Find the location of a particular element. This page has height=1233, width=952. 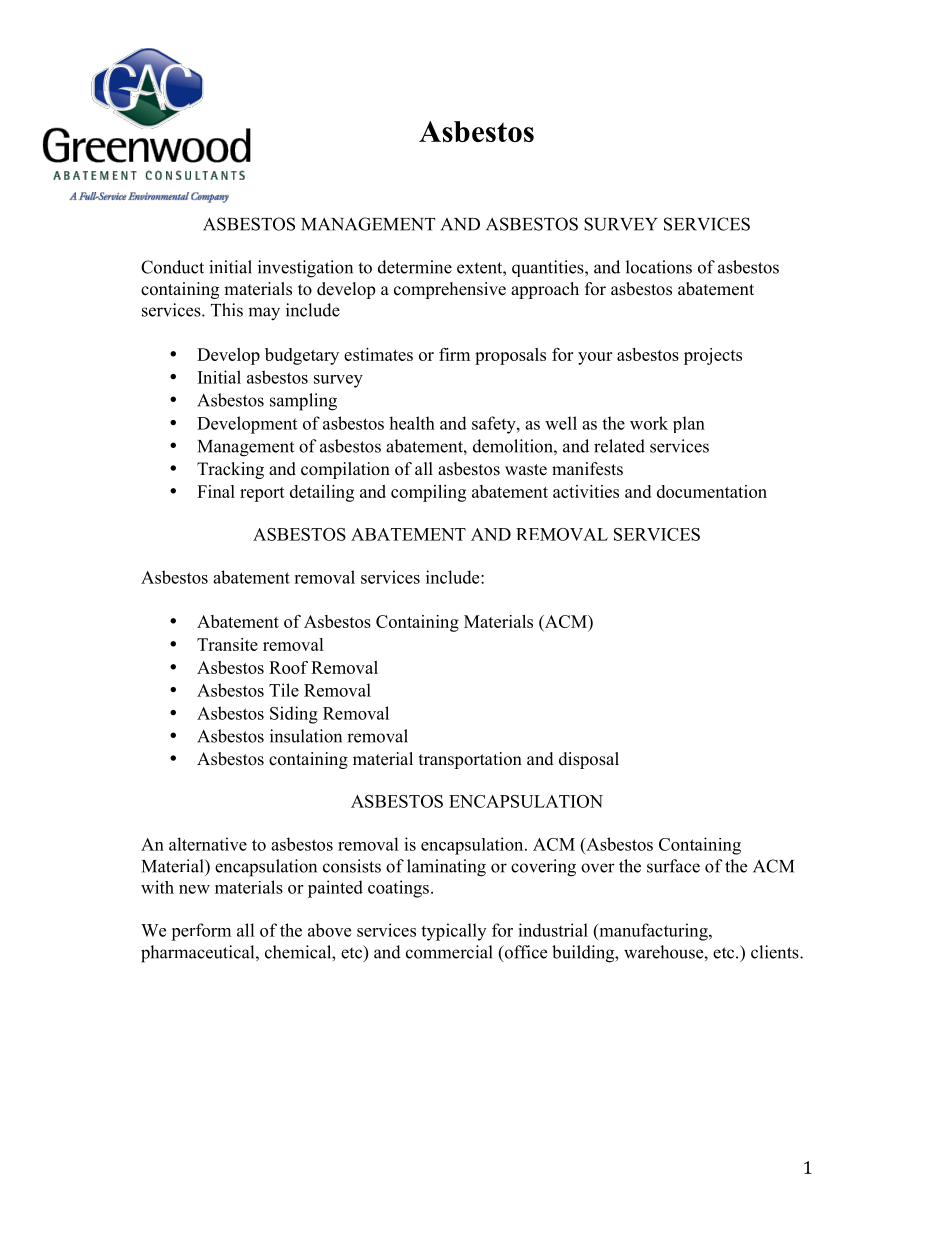

typically is located at coordinates (453, 932).
